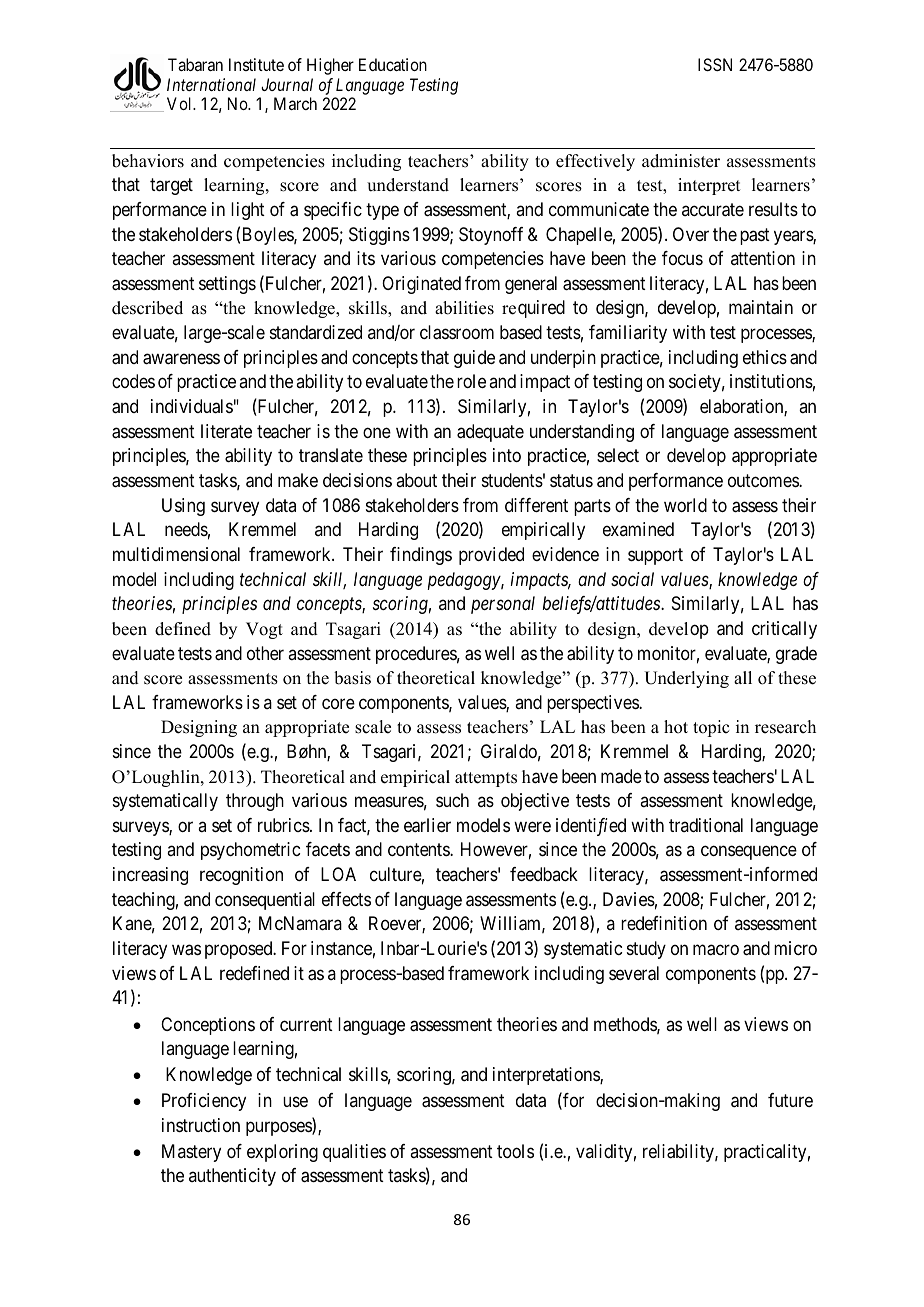  I want to click on personal, so click(503, 605).
